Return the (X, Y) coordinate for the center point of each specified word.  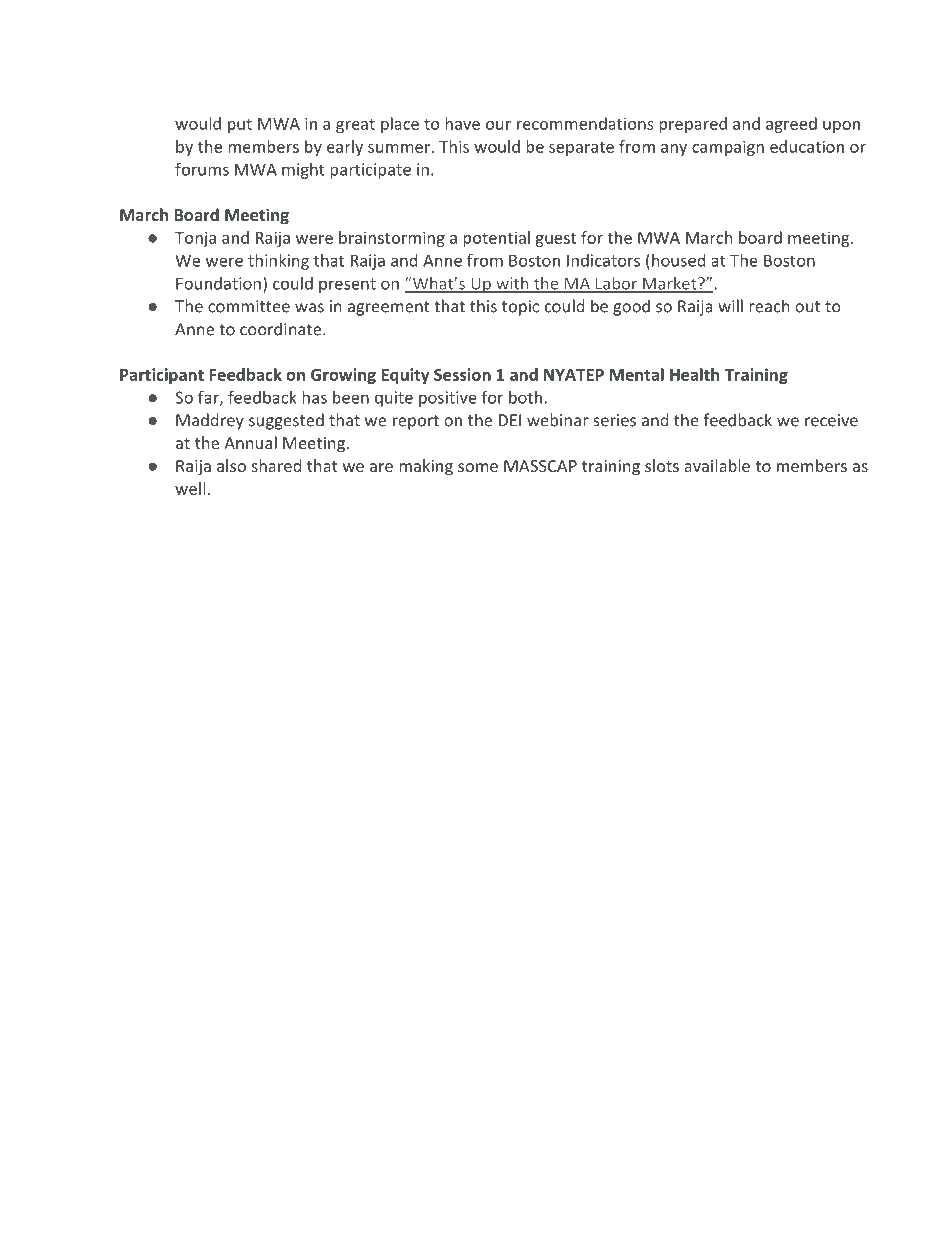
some (478, 467)
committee (249, 306)
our (498, 125)
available (717, 465)
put (240, 126)
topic (520, 308)
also (231, 465)
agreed (791, 125)
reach (769, 306)
